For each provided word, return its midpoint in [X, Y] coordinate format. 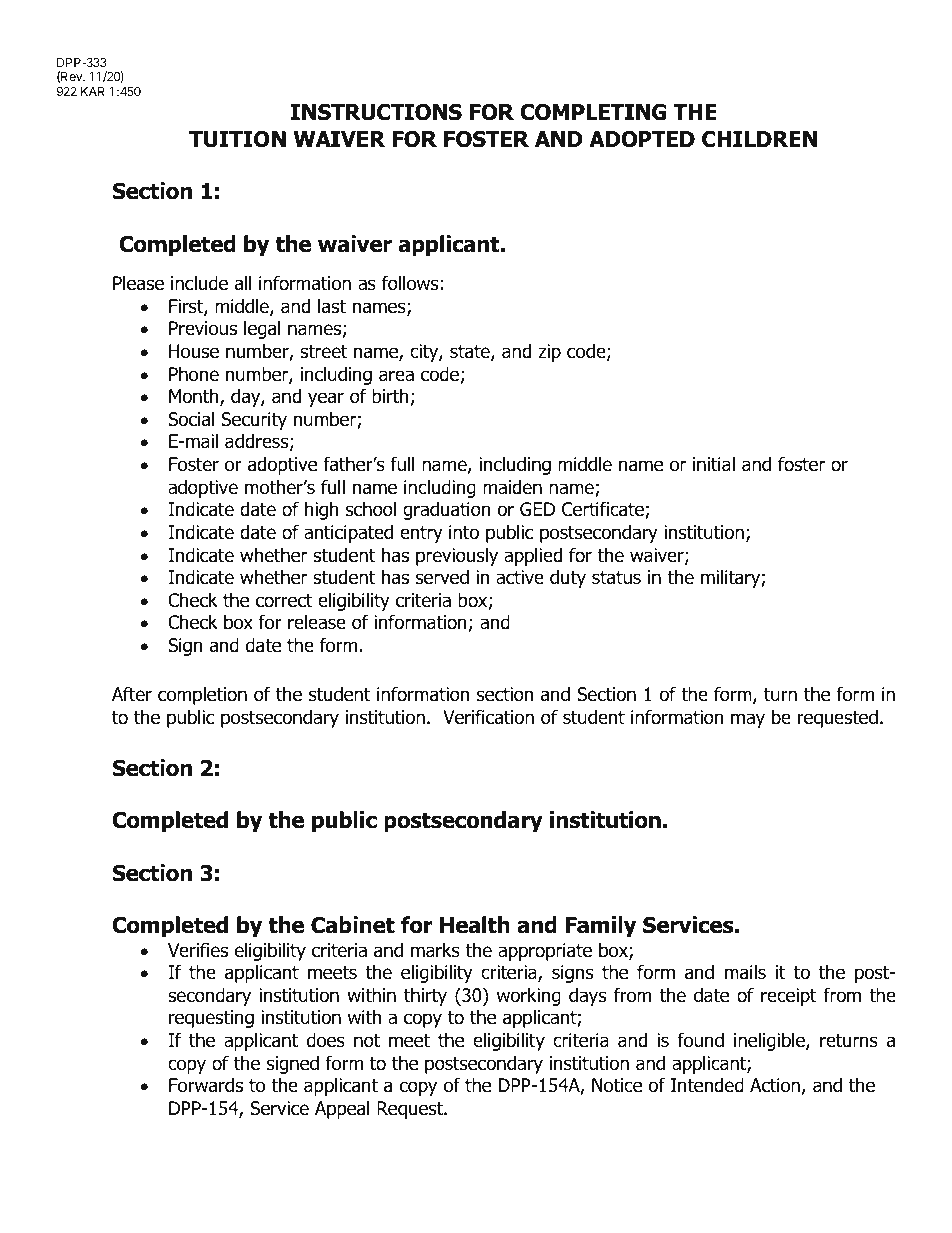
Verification [488, 717]
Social [191, 419]
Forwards [206, 1085]
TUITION [237, 139]
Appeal [342, 1109]
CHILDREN [759, 139]
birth [390, 396]
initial [714, 464]
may [748, 720]
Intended [707, 1085]
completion [202, 695]
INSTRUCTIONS [376, 112]
